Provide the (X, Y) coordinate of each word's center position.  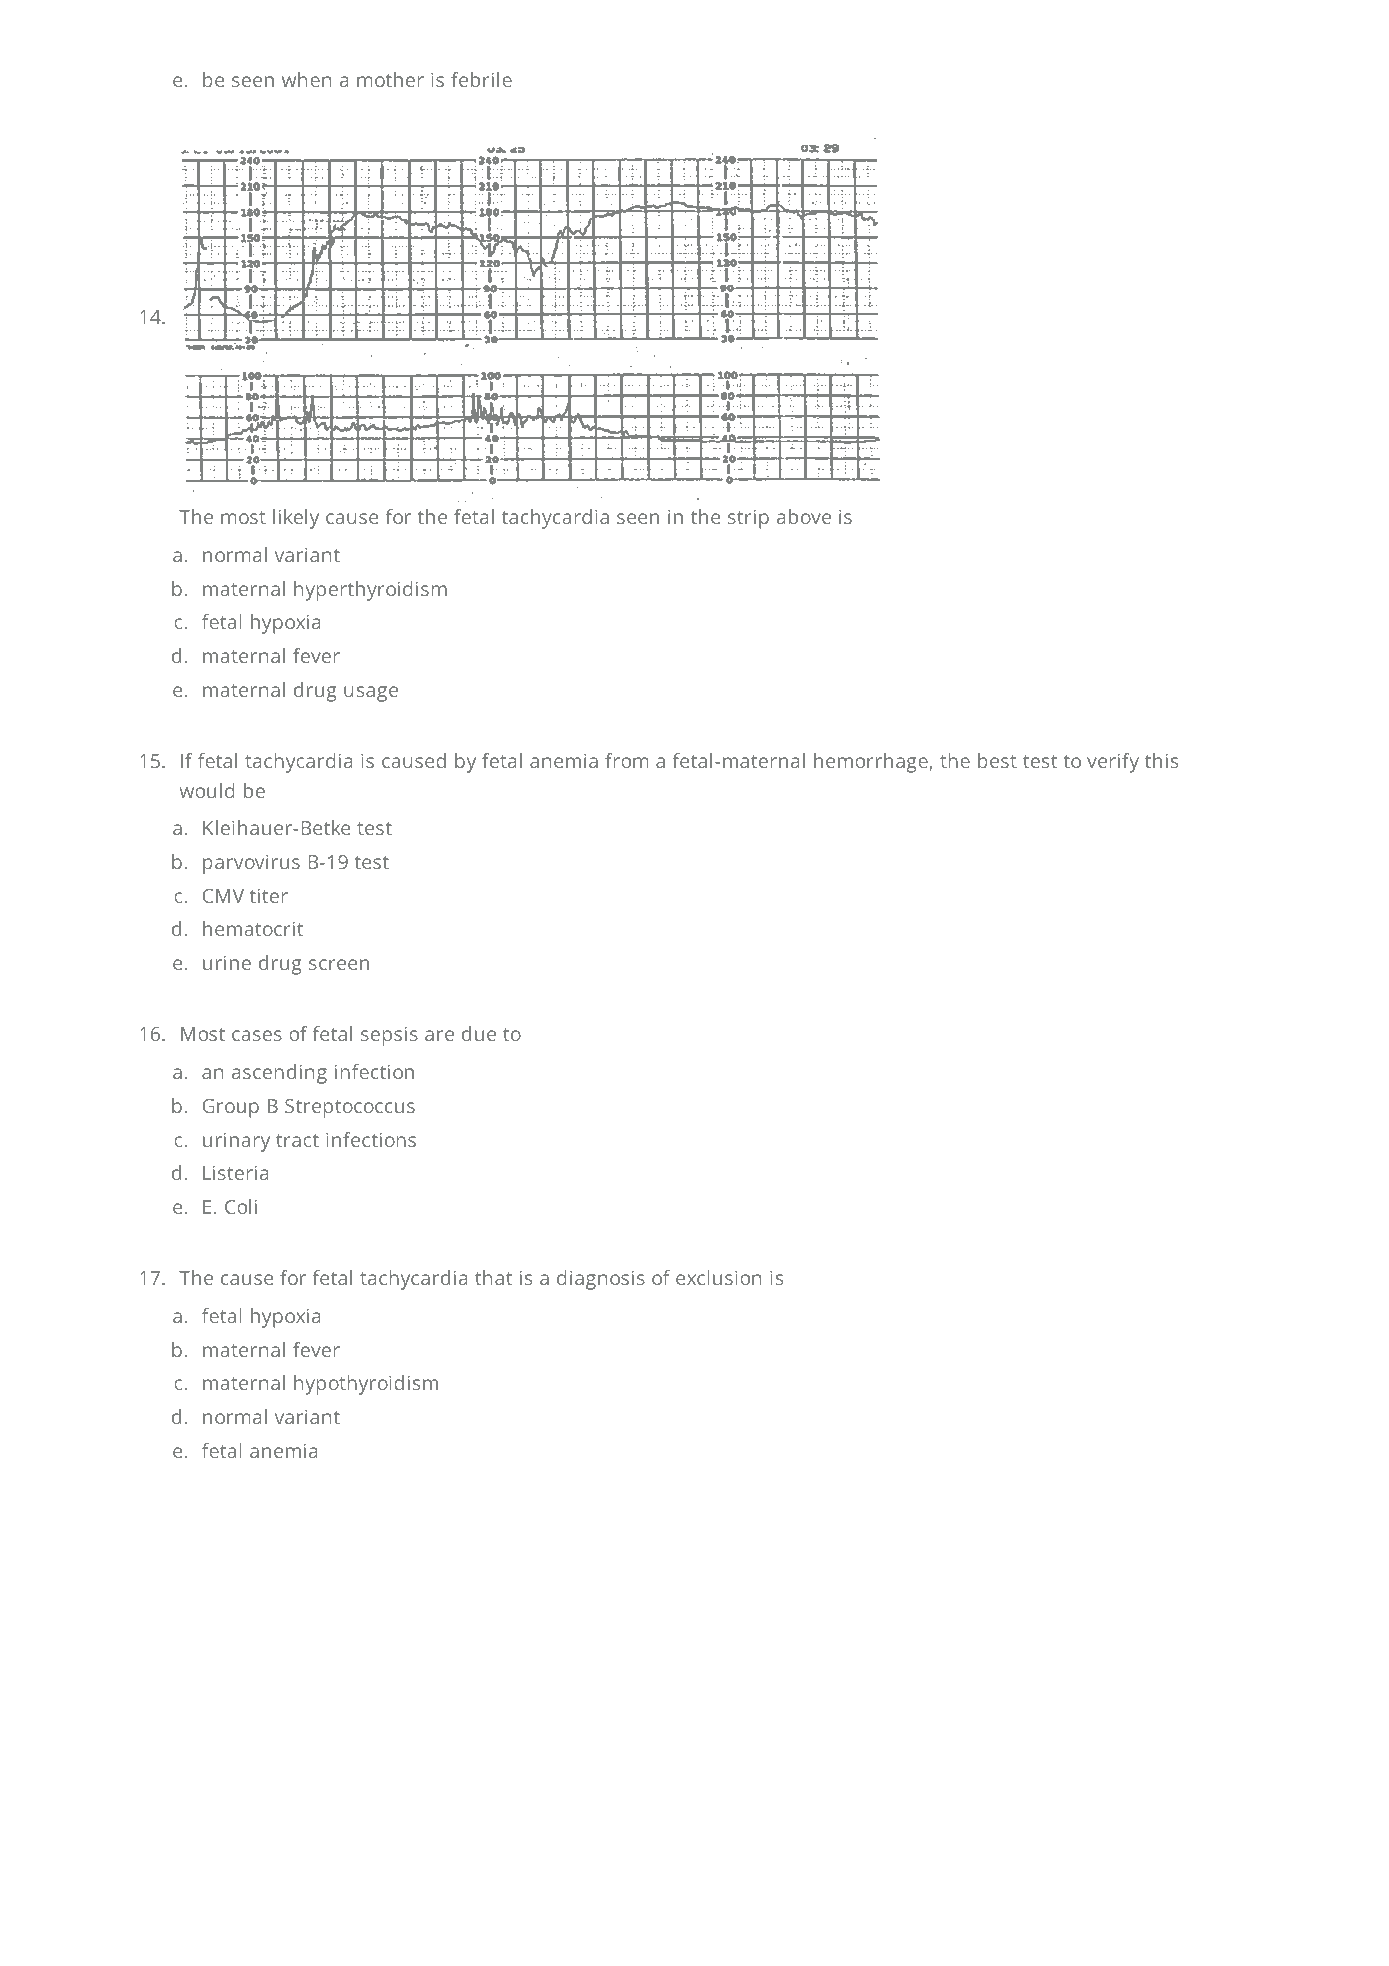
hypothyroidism (366, 1385)
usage (371, 694)
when (306, 79)
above (804, 516)
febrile (481, 79)
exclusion (718, 1277)
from (626, 760)
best (997, 760)
